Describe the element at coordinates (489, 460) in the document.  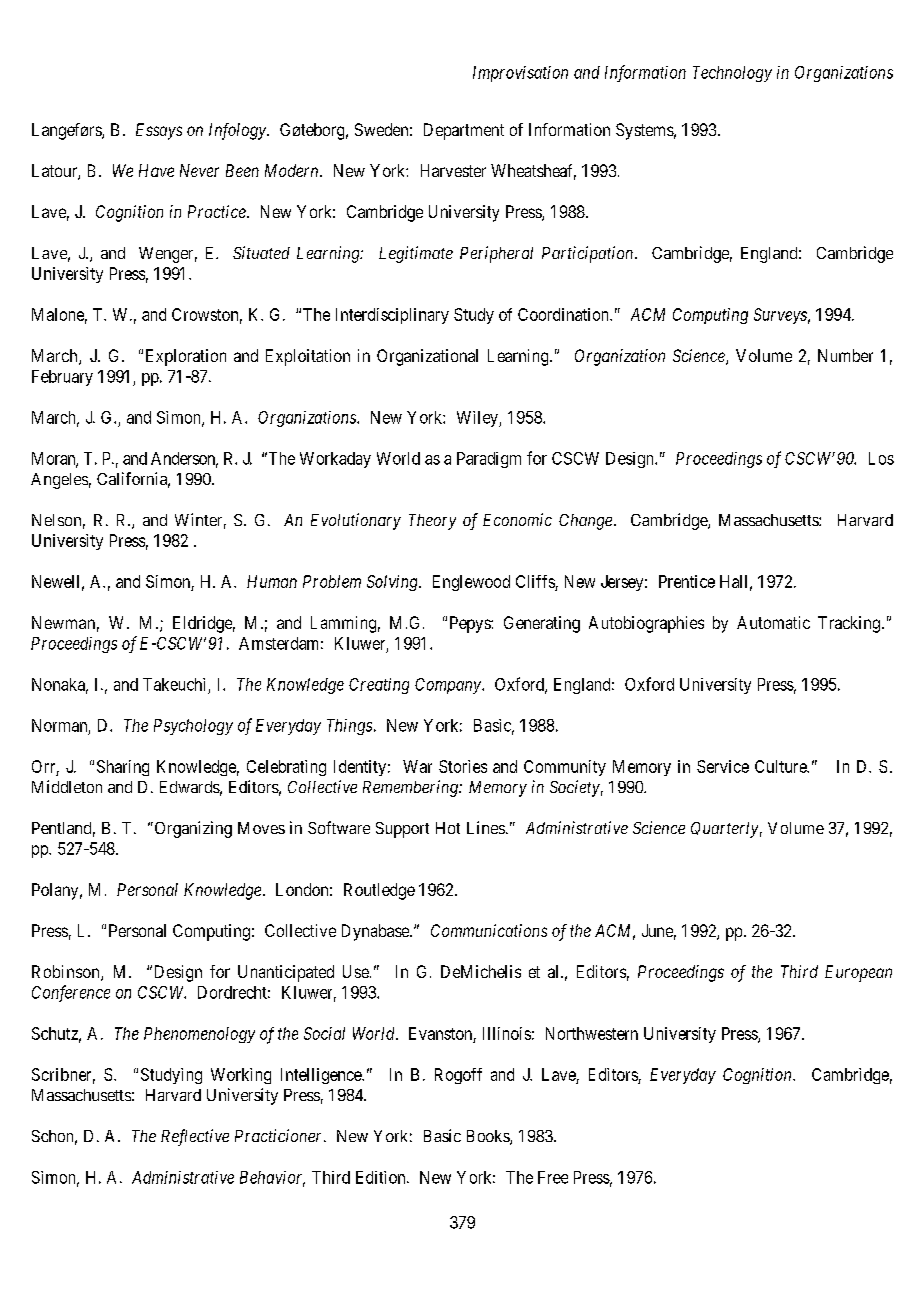
I see `Paradigm` at that location.
